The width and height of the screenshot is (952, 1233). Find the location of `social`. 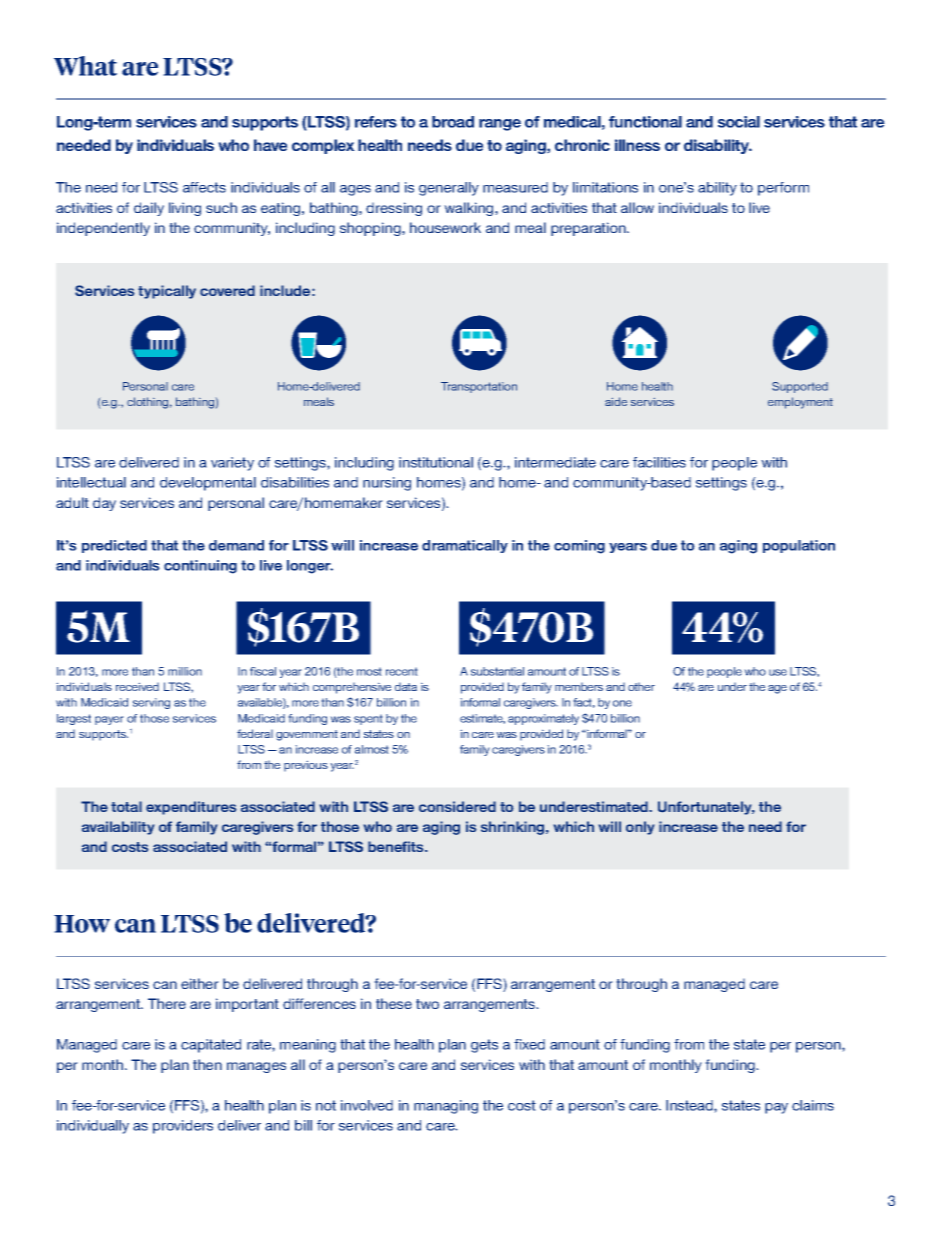

social is located at coordinates (739, 122).
